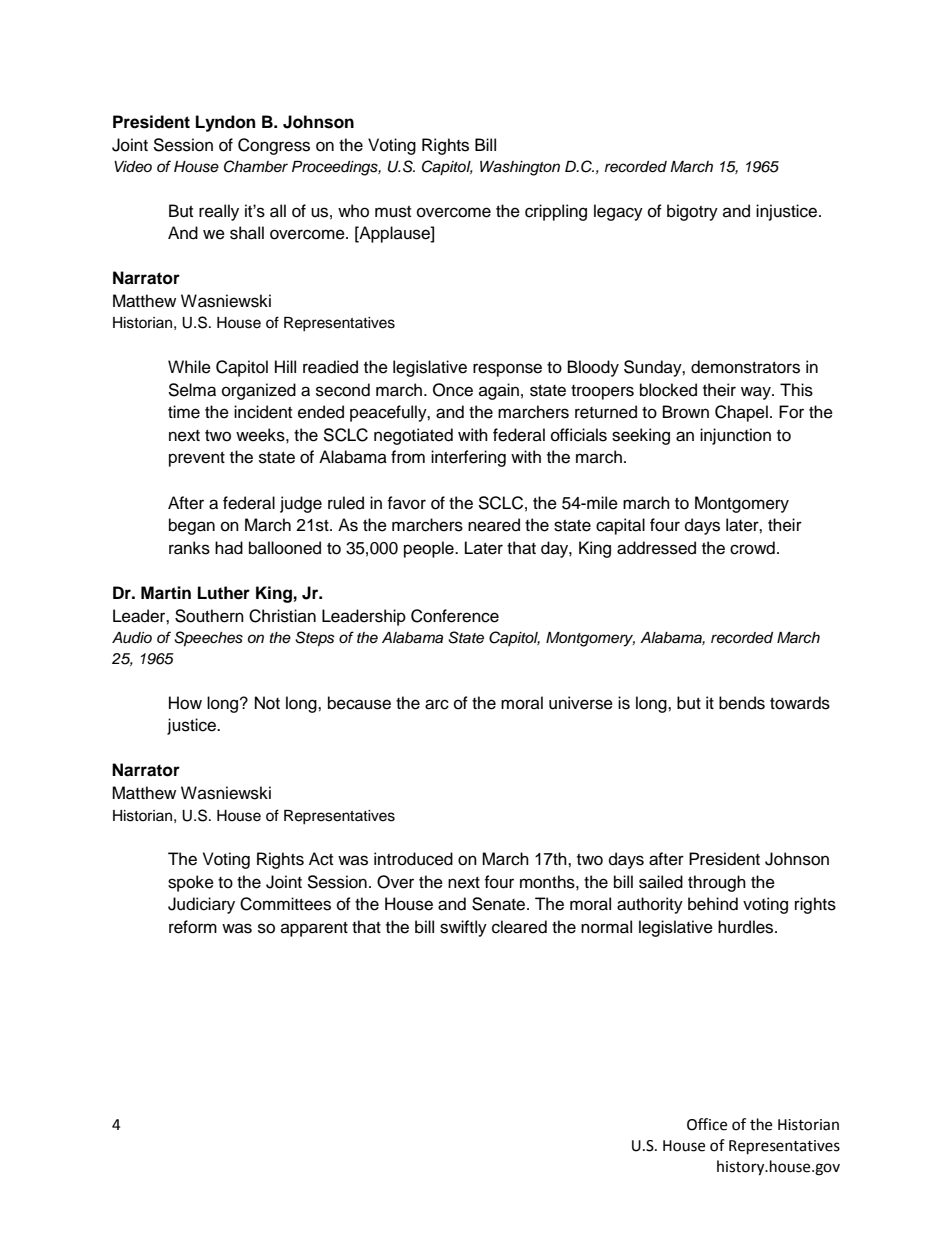 Image resolution: width=952 pixels, height=1233 pixels. Describe the element at coordinates (494, 525) in the screenshot. I see `neared` at that location.
